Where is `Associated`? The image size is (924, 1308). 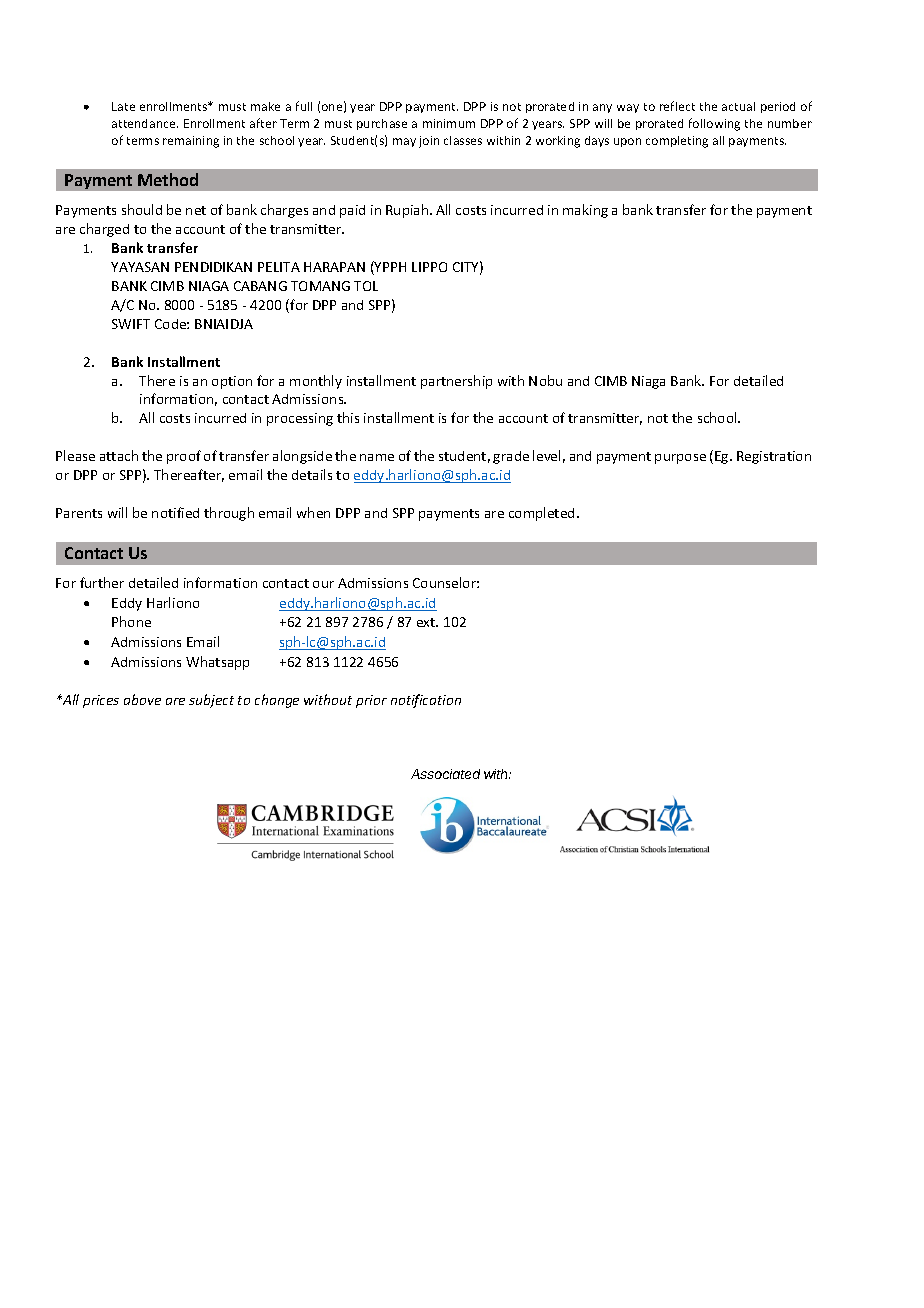 Associated is located at coordinates (445, 774).
